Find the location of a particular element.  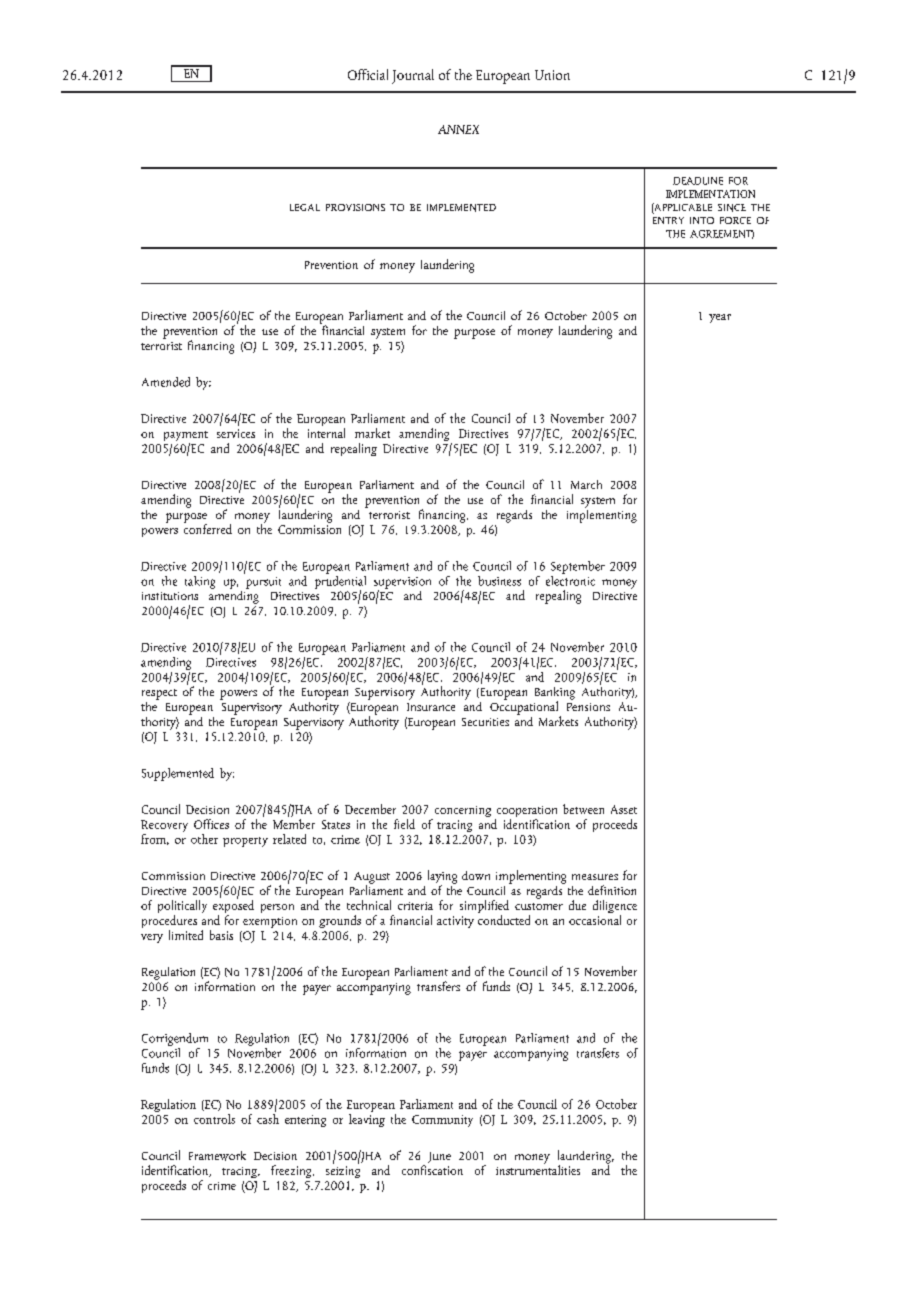

LEGAL is located at coordinates (305, 207).
